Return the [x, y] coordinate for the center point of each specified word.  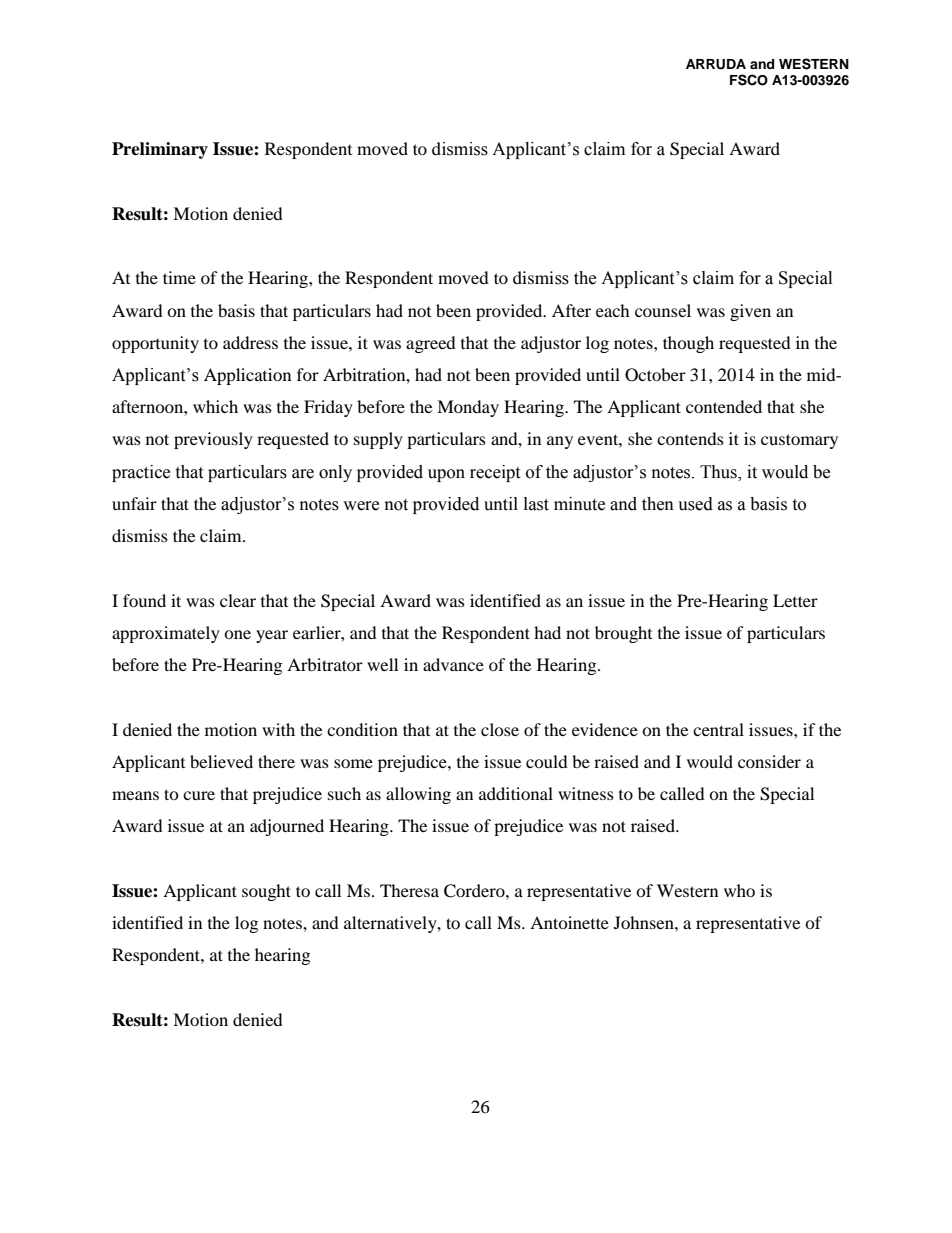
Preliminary [160, 150]
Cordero [475, 891]
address [250, 342]
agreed [431, 344]
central [718, 729]
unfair [134, 503]
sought [266, 892]
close [500, 729]
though [688, 344]
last [536, 504]
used [695, 504]
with [278, 729]
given [750, 312]
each [613, 310]
